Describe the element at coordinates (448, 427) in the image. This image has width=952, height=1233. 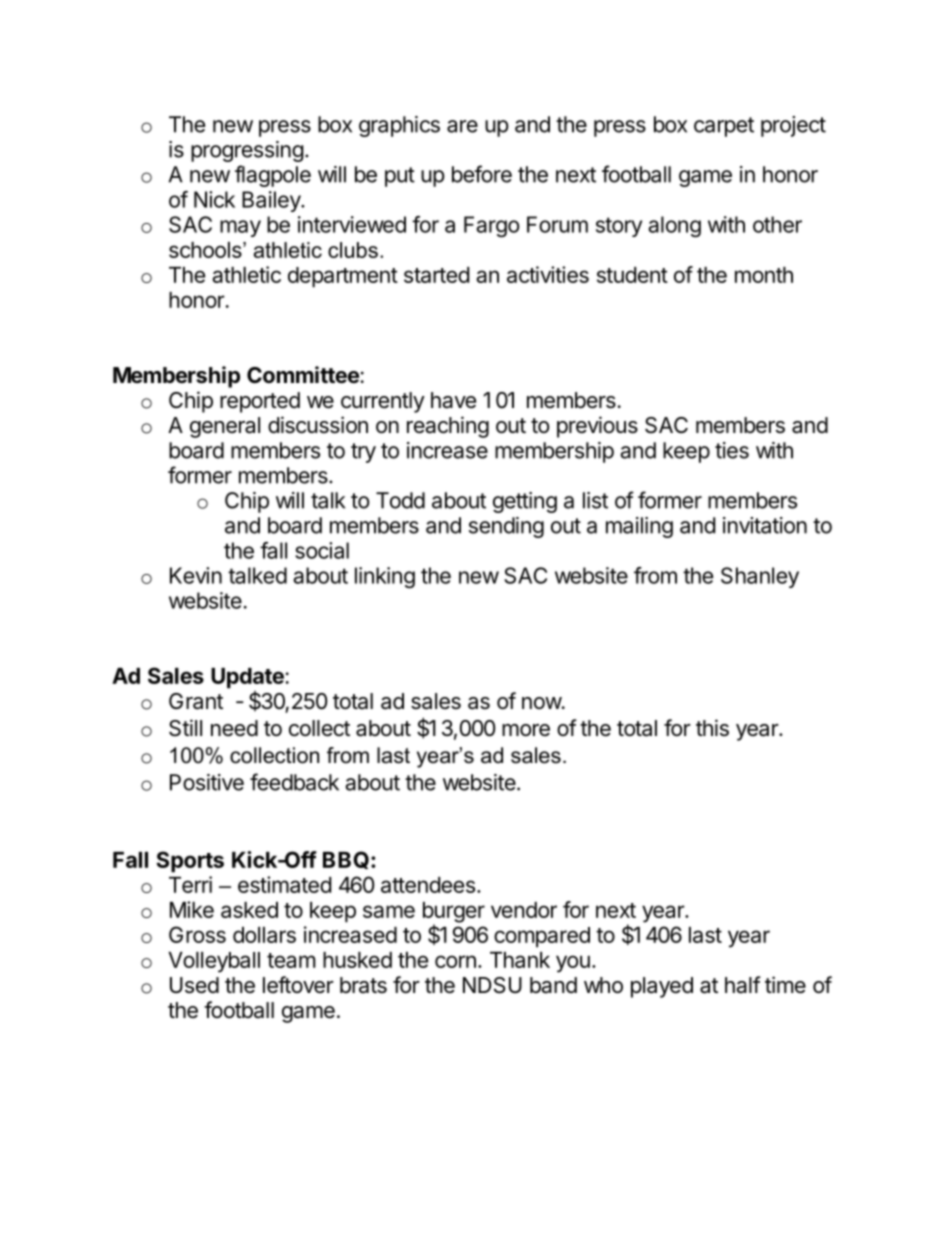
I see `reaching` at that location.
